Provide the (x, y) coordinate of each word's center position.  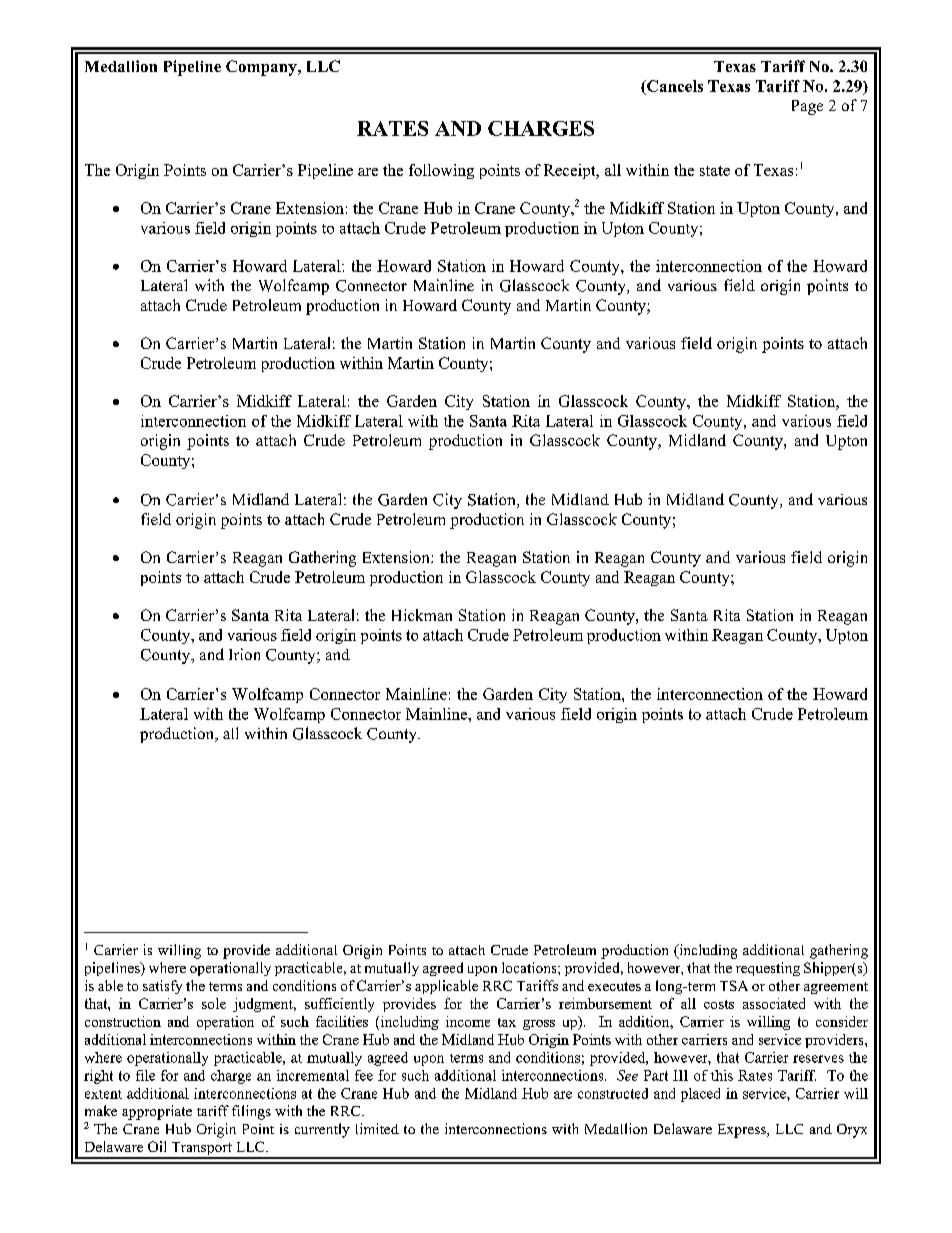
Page (807, 107)
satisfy (162, 987)
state (715, 171)
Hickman (422, 615)
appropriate (157, 1112)
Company (262, 68)
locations (530, 967)
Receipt (571, 171)
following (441, 171)
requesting (768, 969)
